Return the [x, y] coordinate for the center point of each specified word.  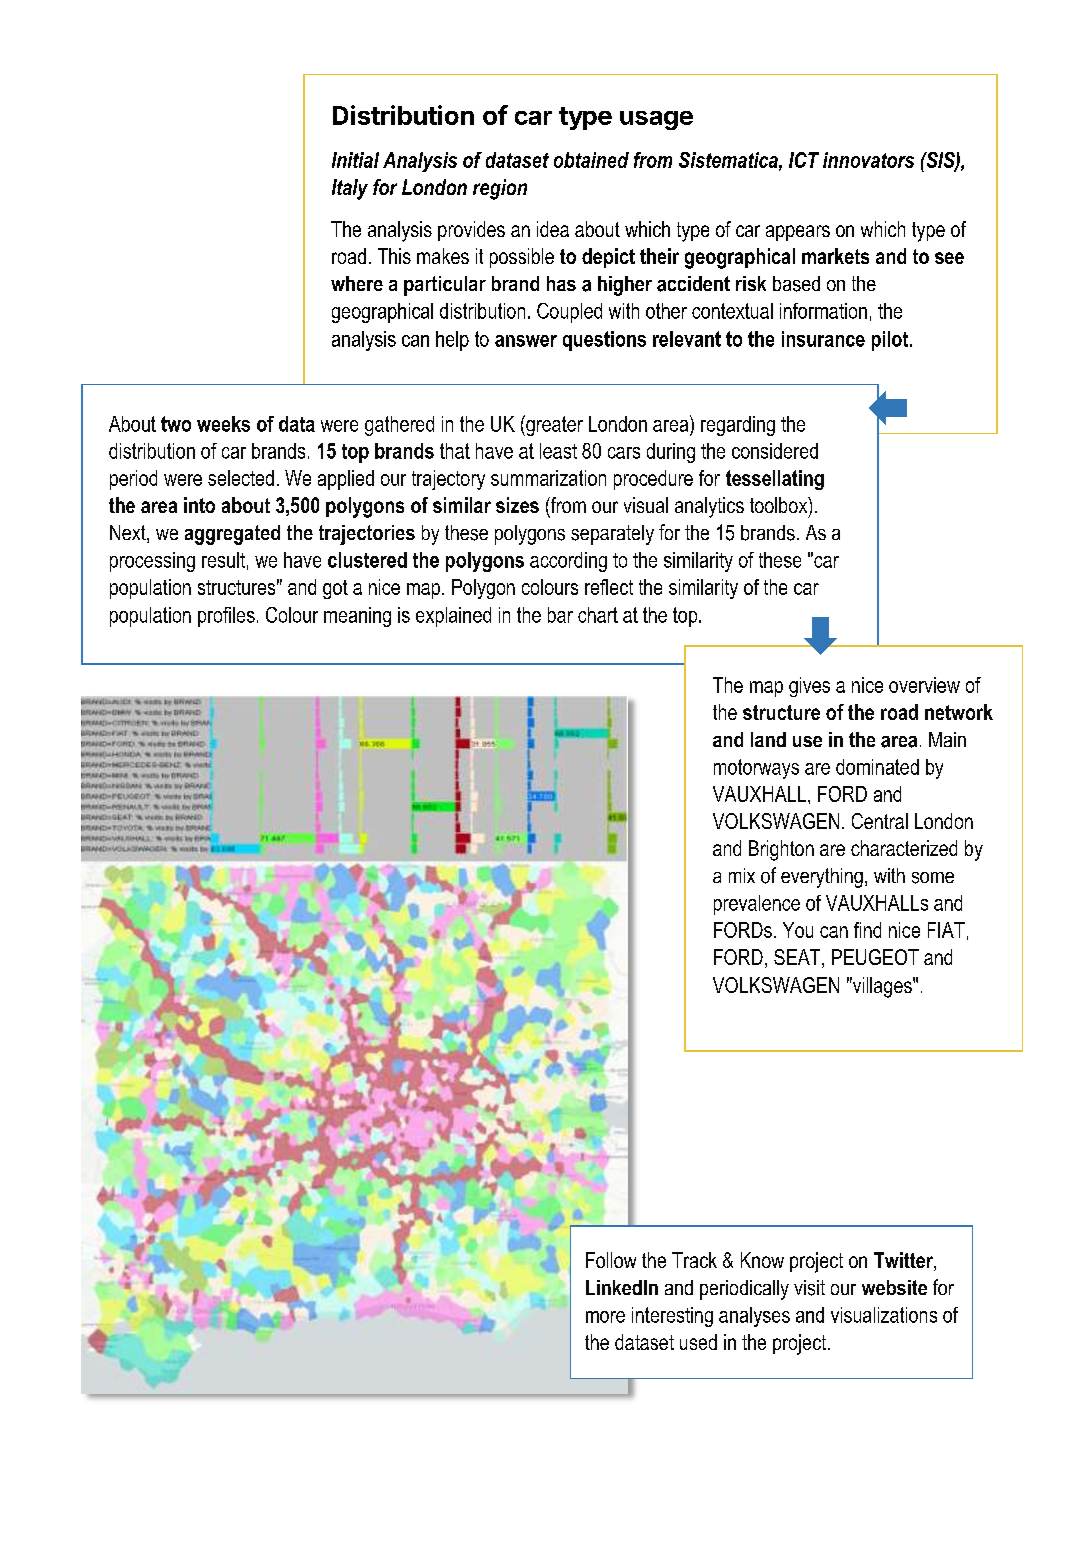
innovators [868, 160]
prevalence [757, 905]
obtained [591, 160]
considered [775, 451]
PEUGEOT [875, 957]
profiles [226, 617]
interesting [672, 1317]
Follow [611, 1260]
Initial [355, 160]
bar [560, 615]
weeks [223, 424]
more [605, 1317]
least [558, 451]
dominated [877, 767]
